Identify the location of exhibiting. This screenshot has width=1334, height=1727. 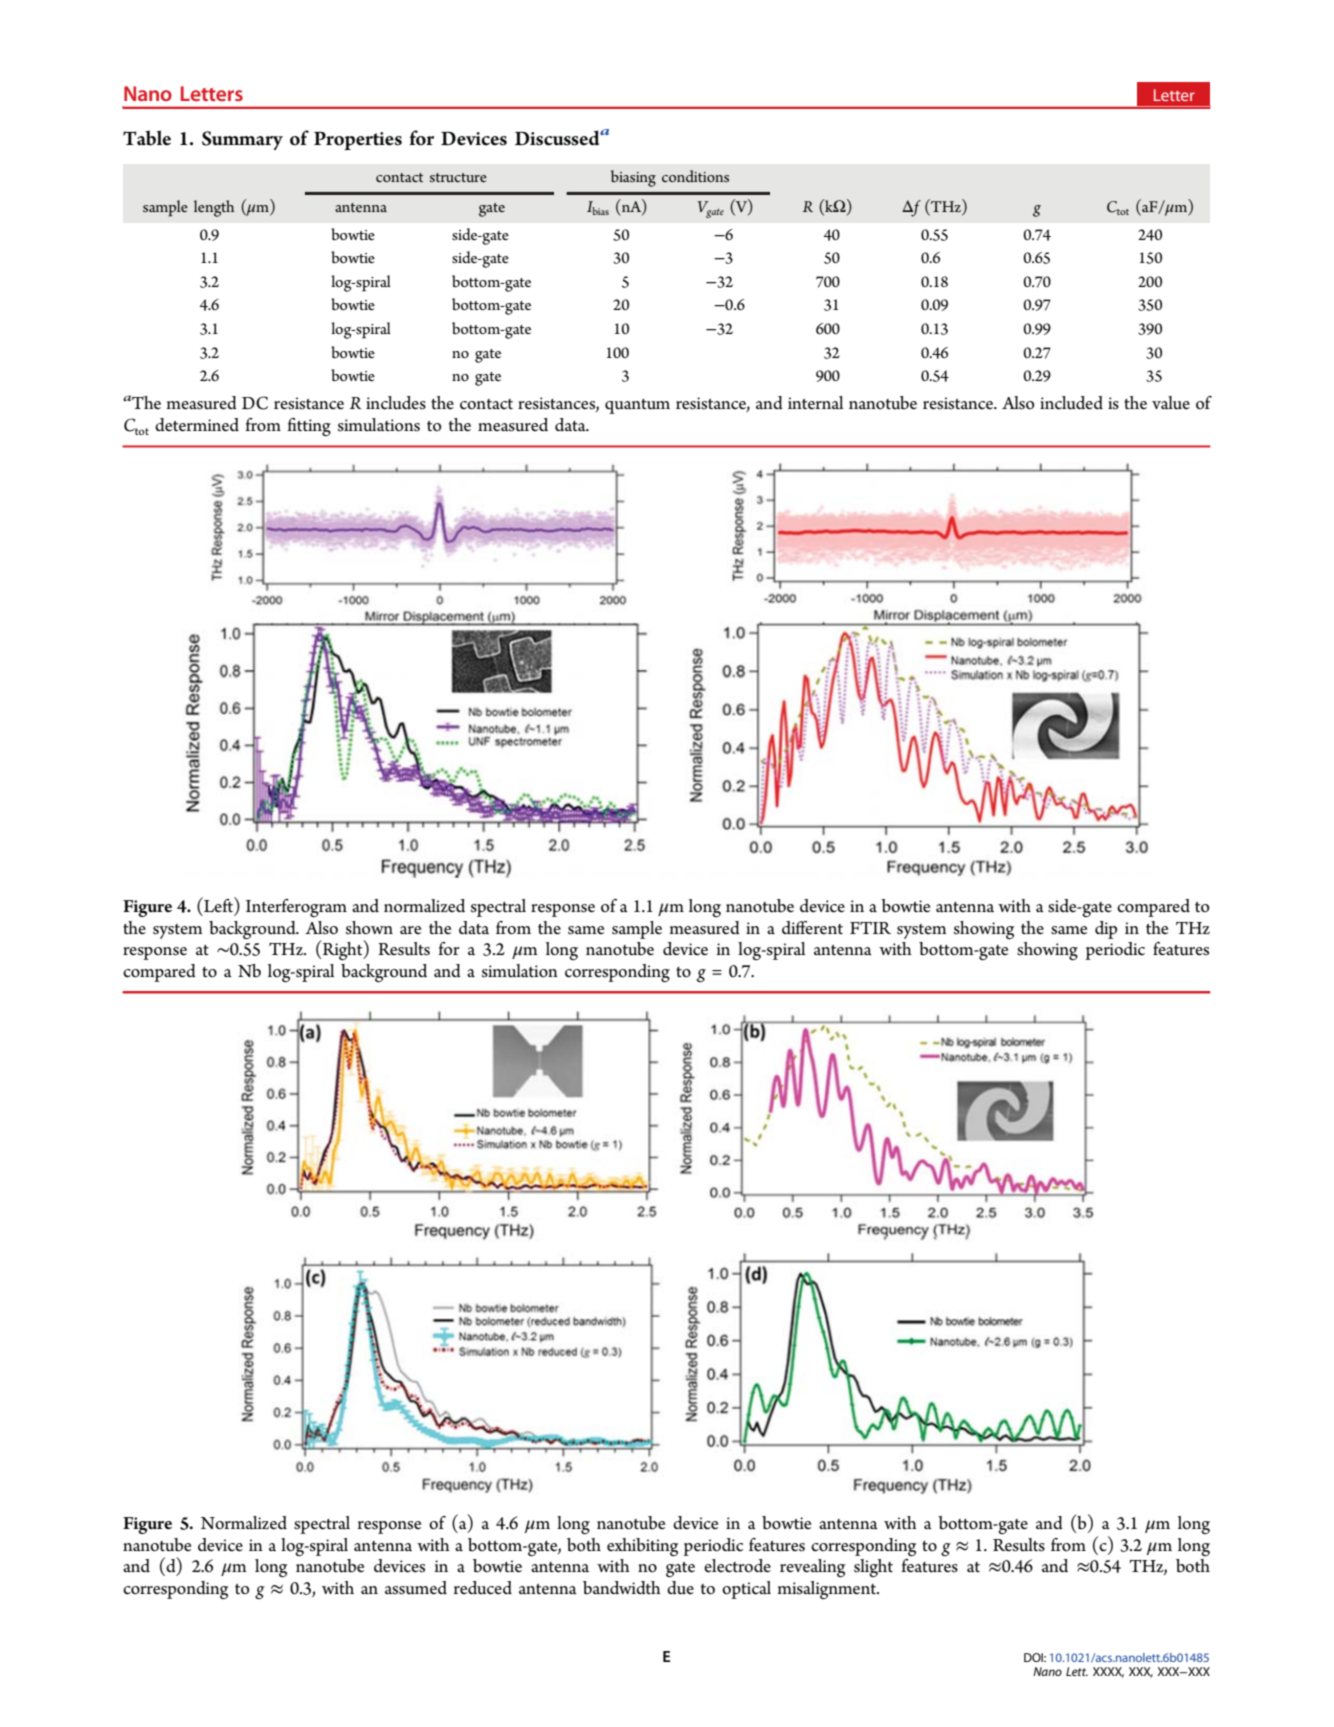
(642, 1547).
